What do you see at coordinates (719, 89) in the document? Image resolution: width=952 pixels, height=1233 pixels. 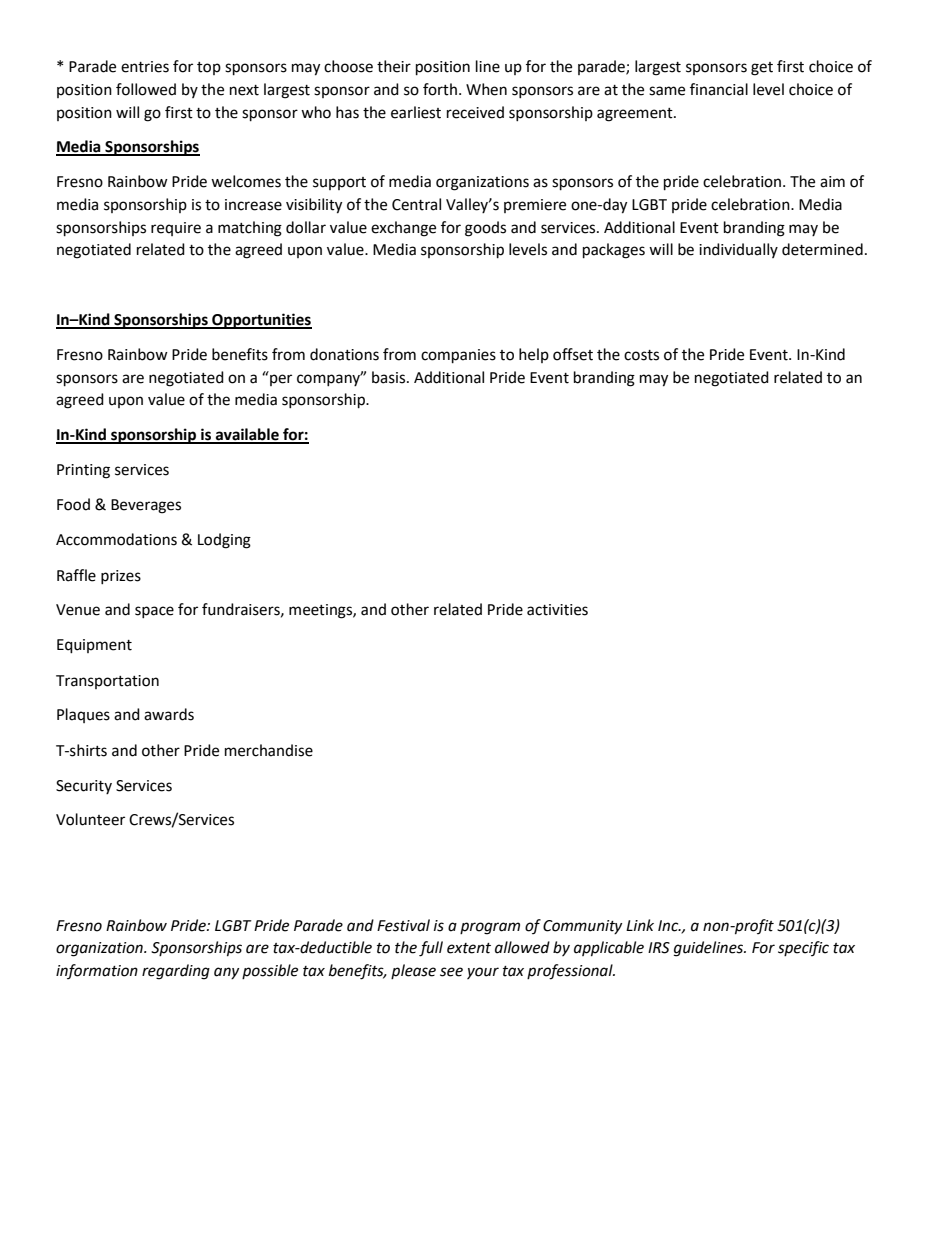 I see `financial` at bounding box center [719, 89].
